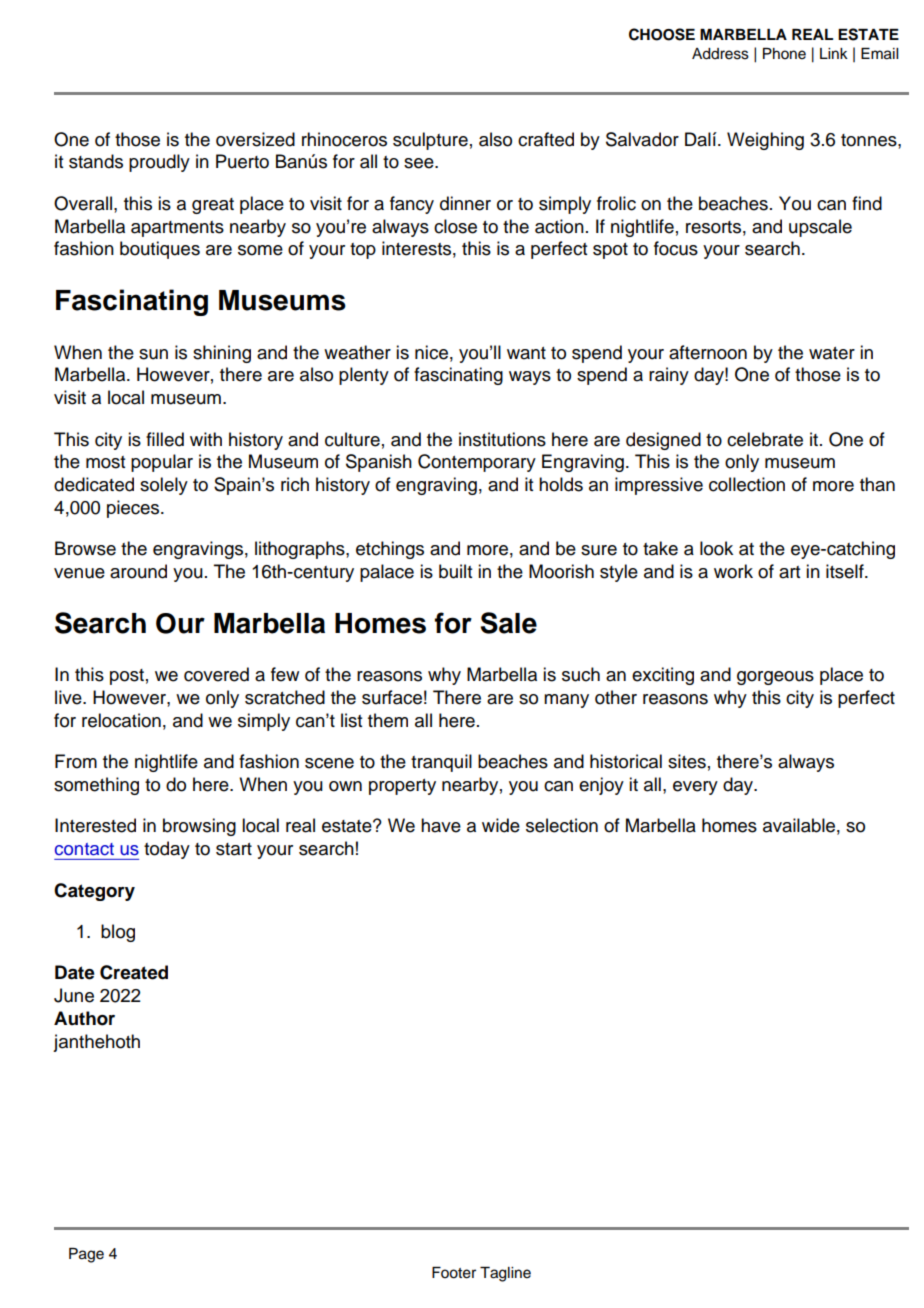 The height and width of the screenshot is (1308, 924). I want to click on popular, so click(162, 463).
